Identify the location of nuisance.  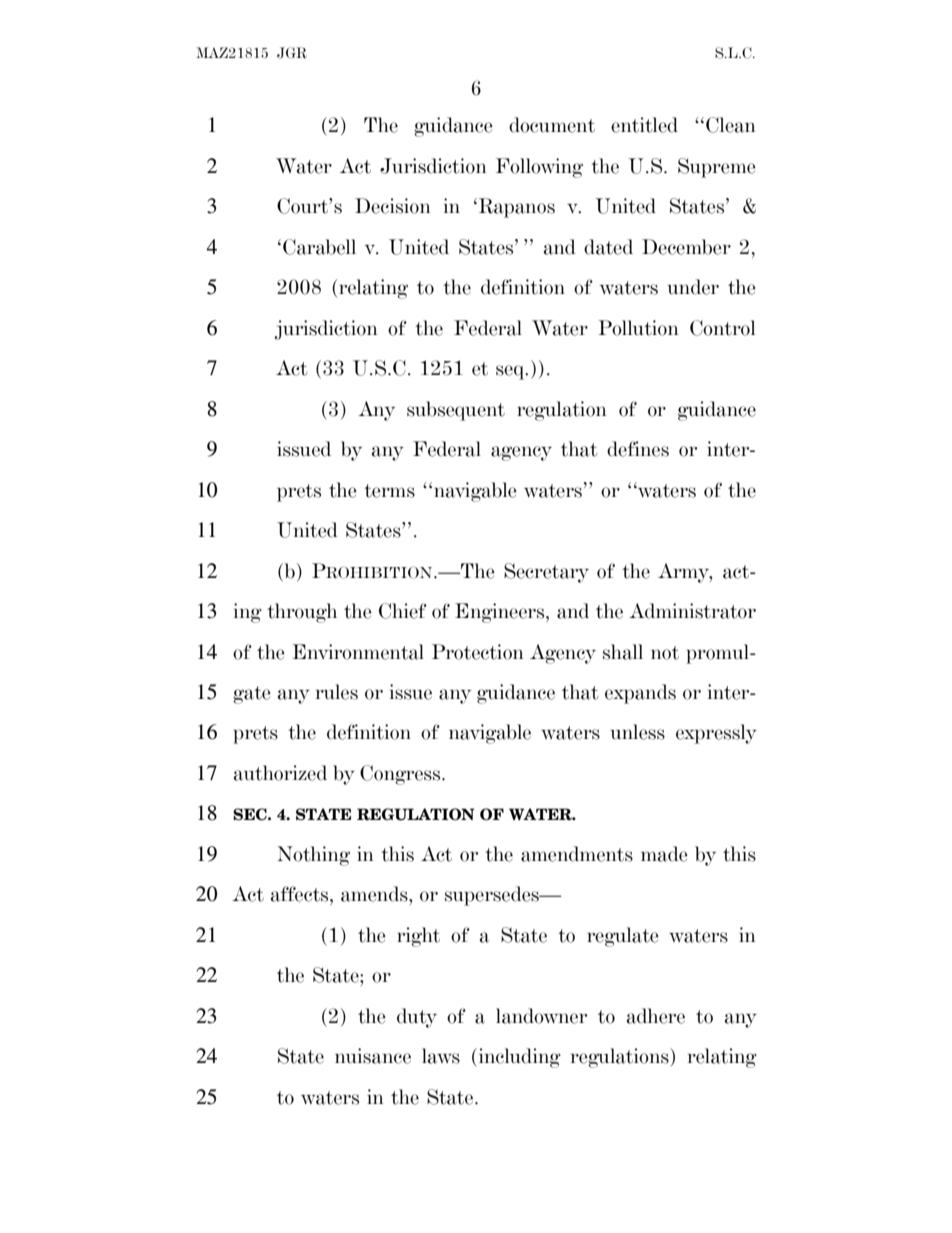
(373, 1056).
